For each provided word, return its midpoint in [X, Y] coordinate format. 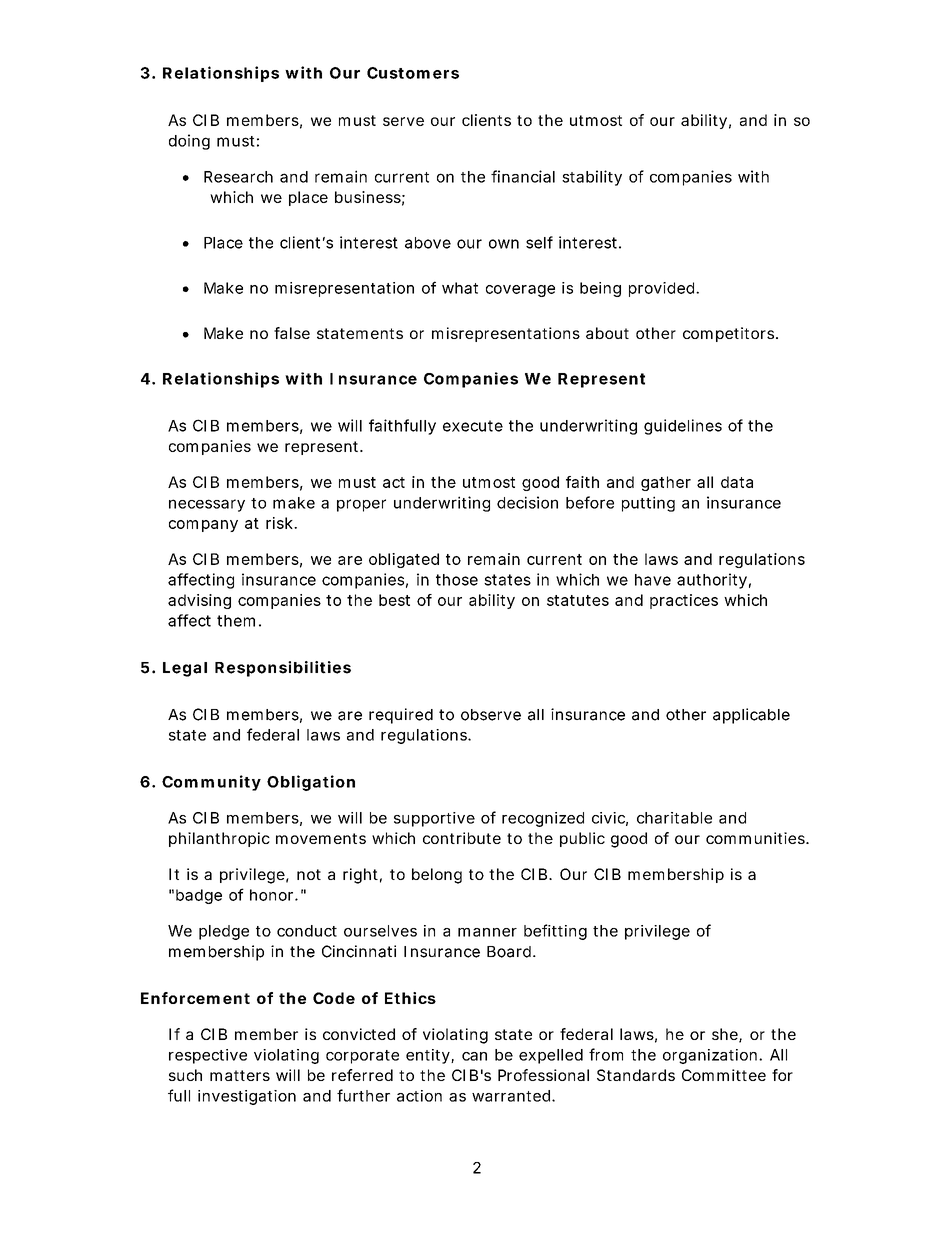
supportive [434, 819]
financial [523, 176]
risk [279, 523]
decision [527, 502]
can [474, 1056]
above [428, 243]
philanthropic [219, 839]
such [185, 1075]
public [582, 839]
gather [666, 483]
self [539, 242]
